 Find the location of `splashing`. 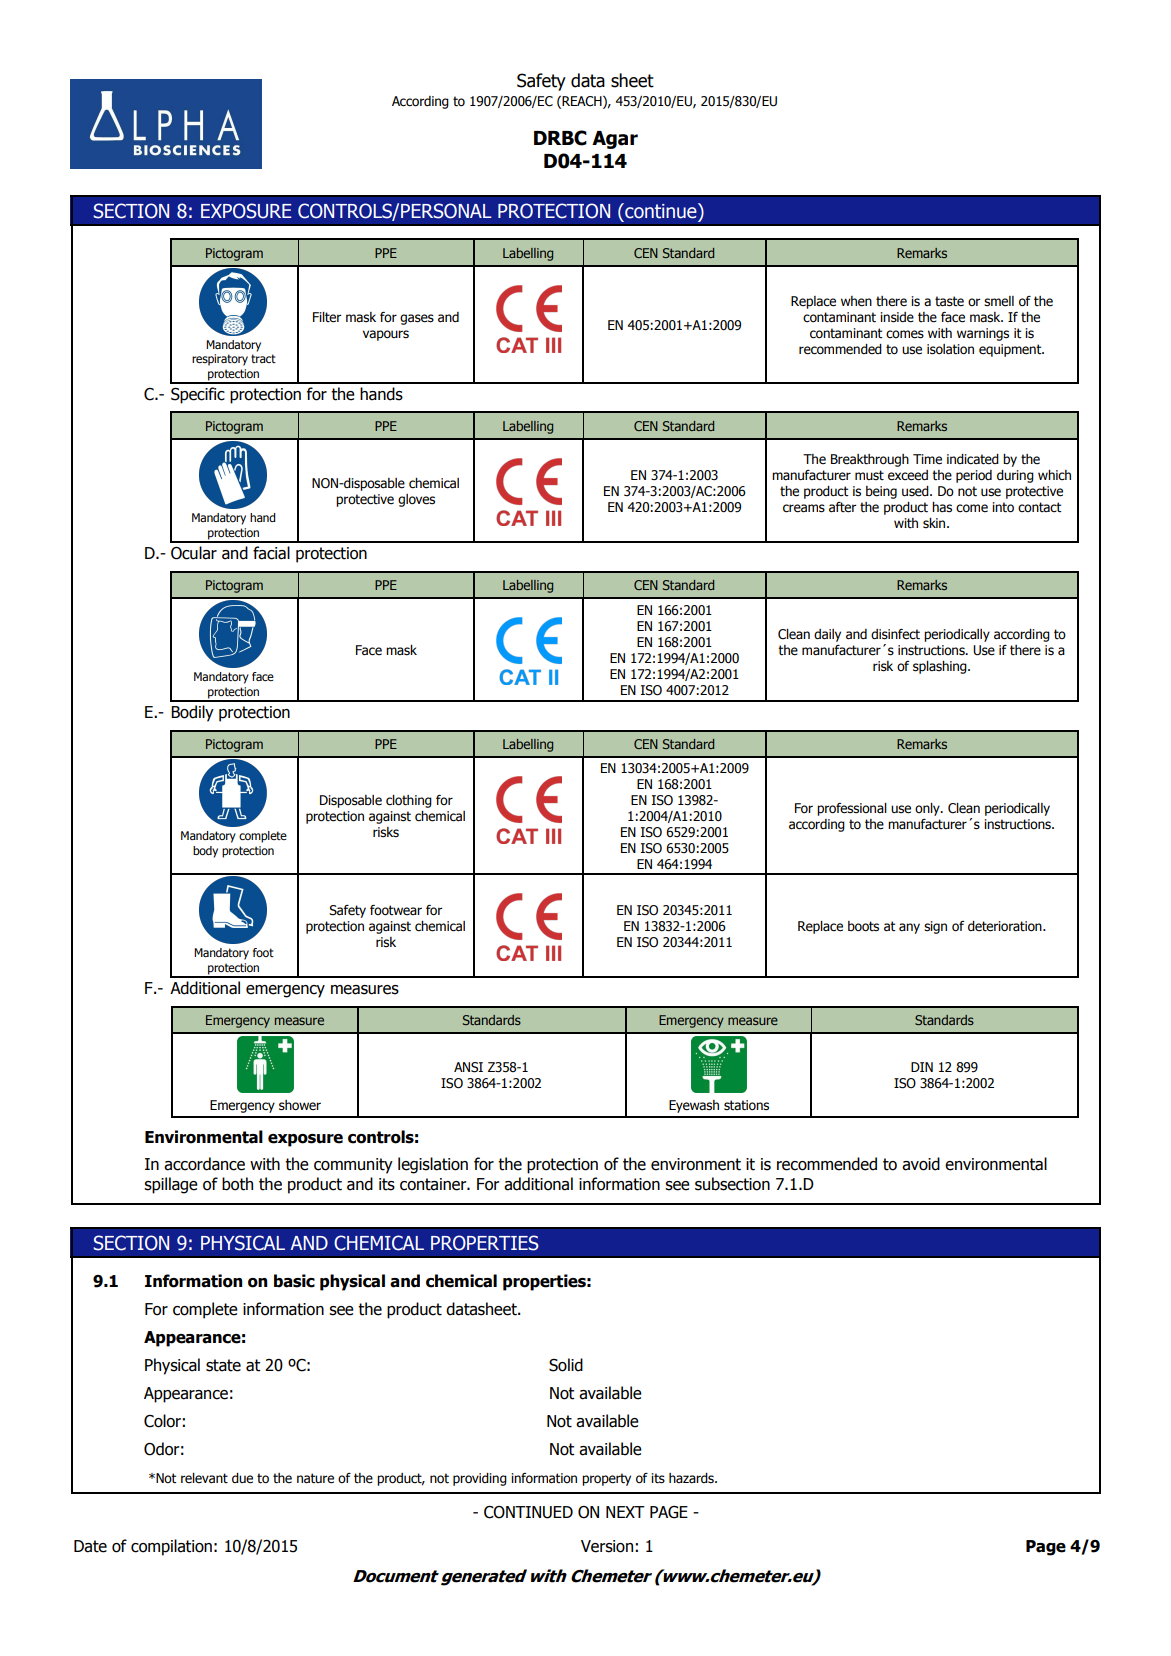

splashing is located at coordinates (941, 667).
